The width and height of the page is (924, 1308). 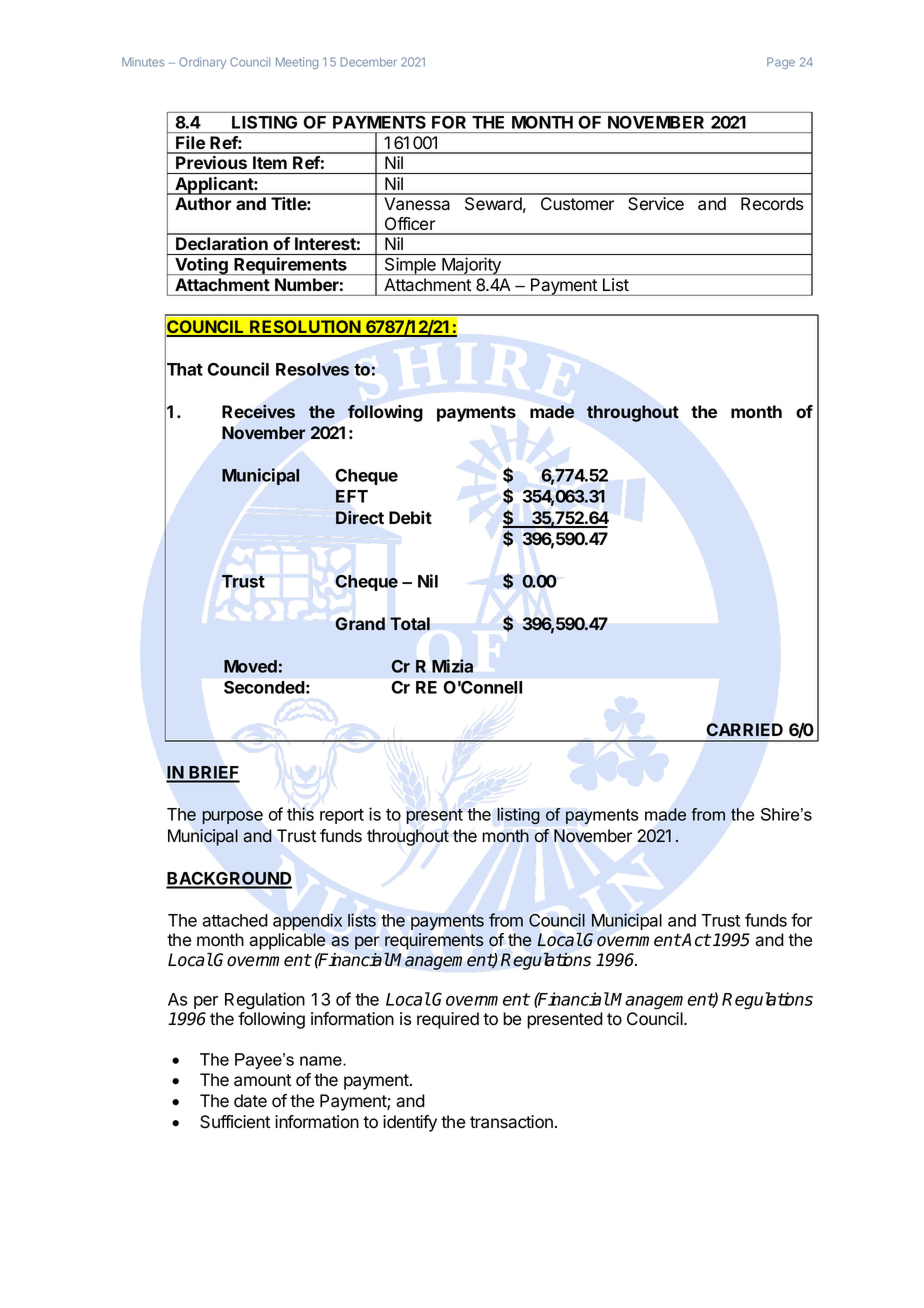 What do you see at coordinates (410, 624) in the page?
I see `Total` at bounding box center [410, 624].
